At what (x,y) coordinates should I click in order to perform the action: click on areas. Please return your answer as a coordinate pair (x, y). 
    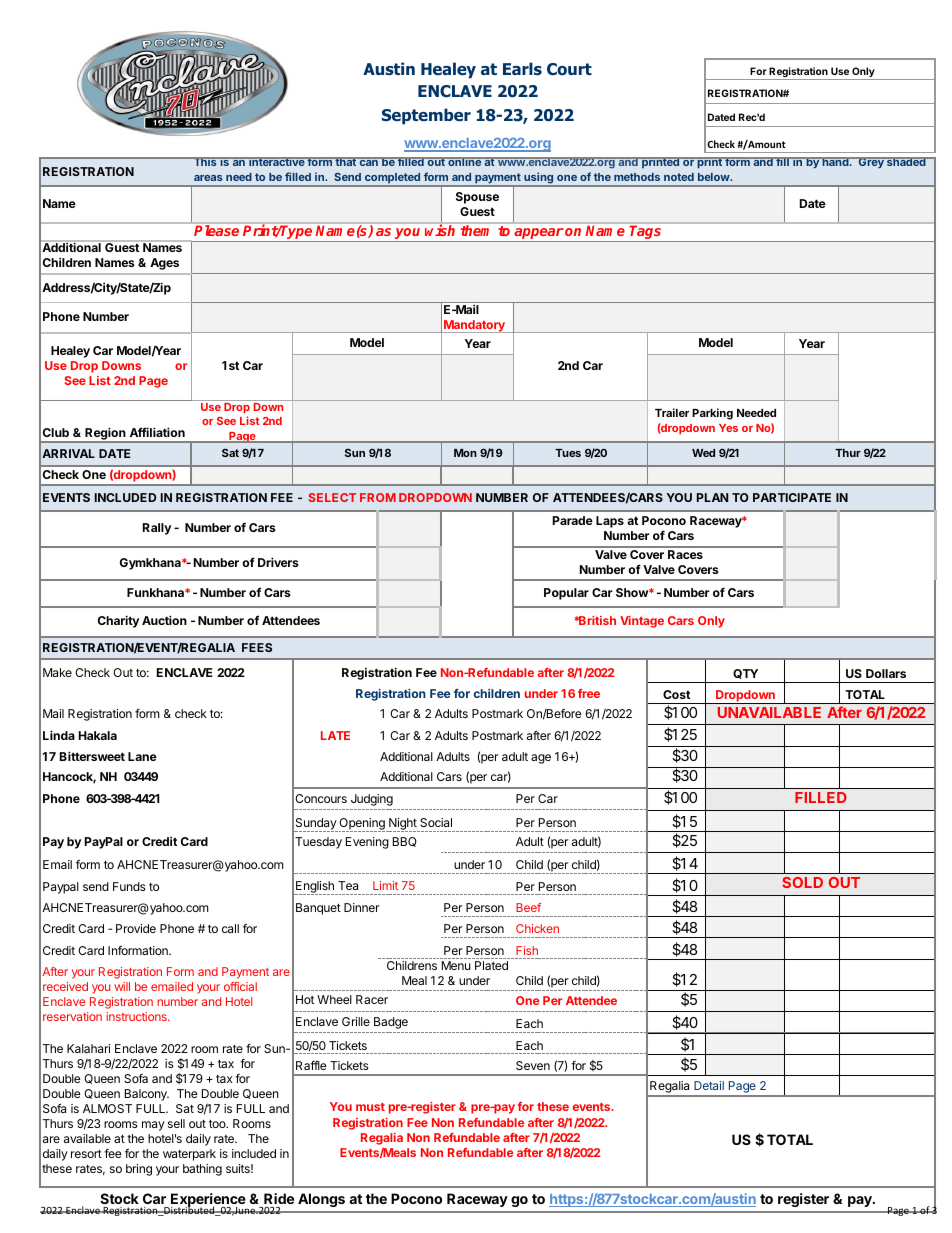
    Looking at the image, I should click on (208, 178).
